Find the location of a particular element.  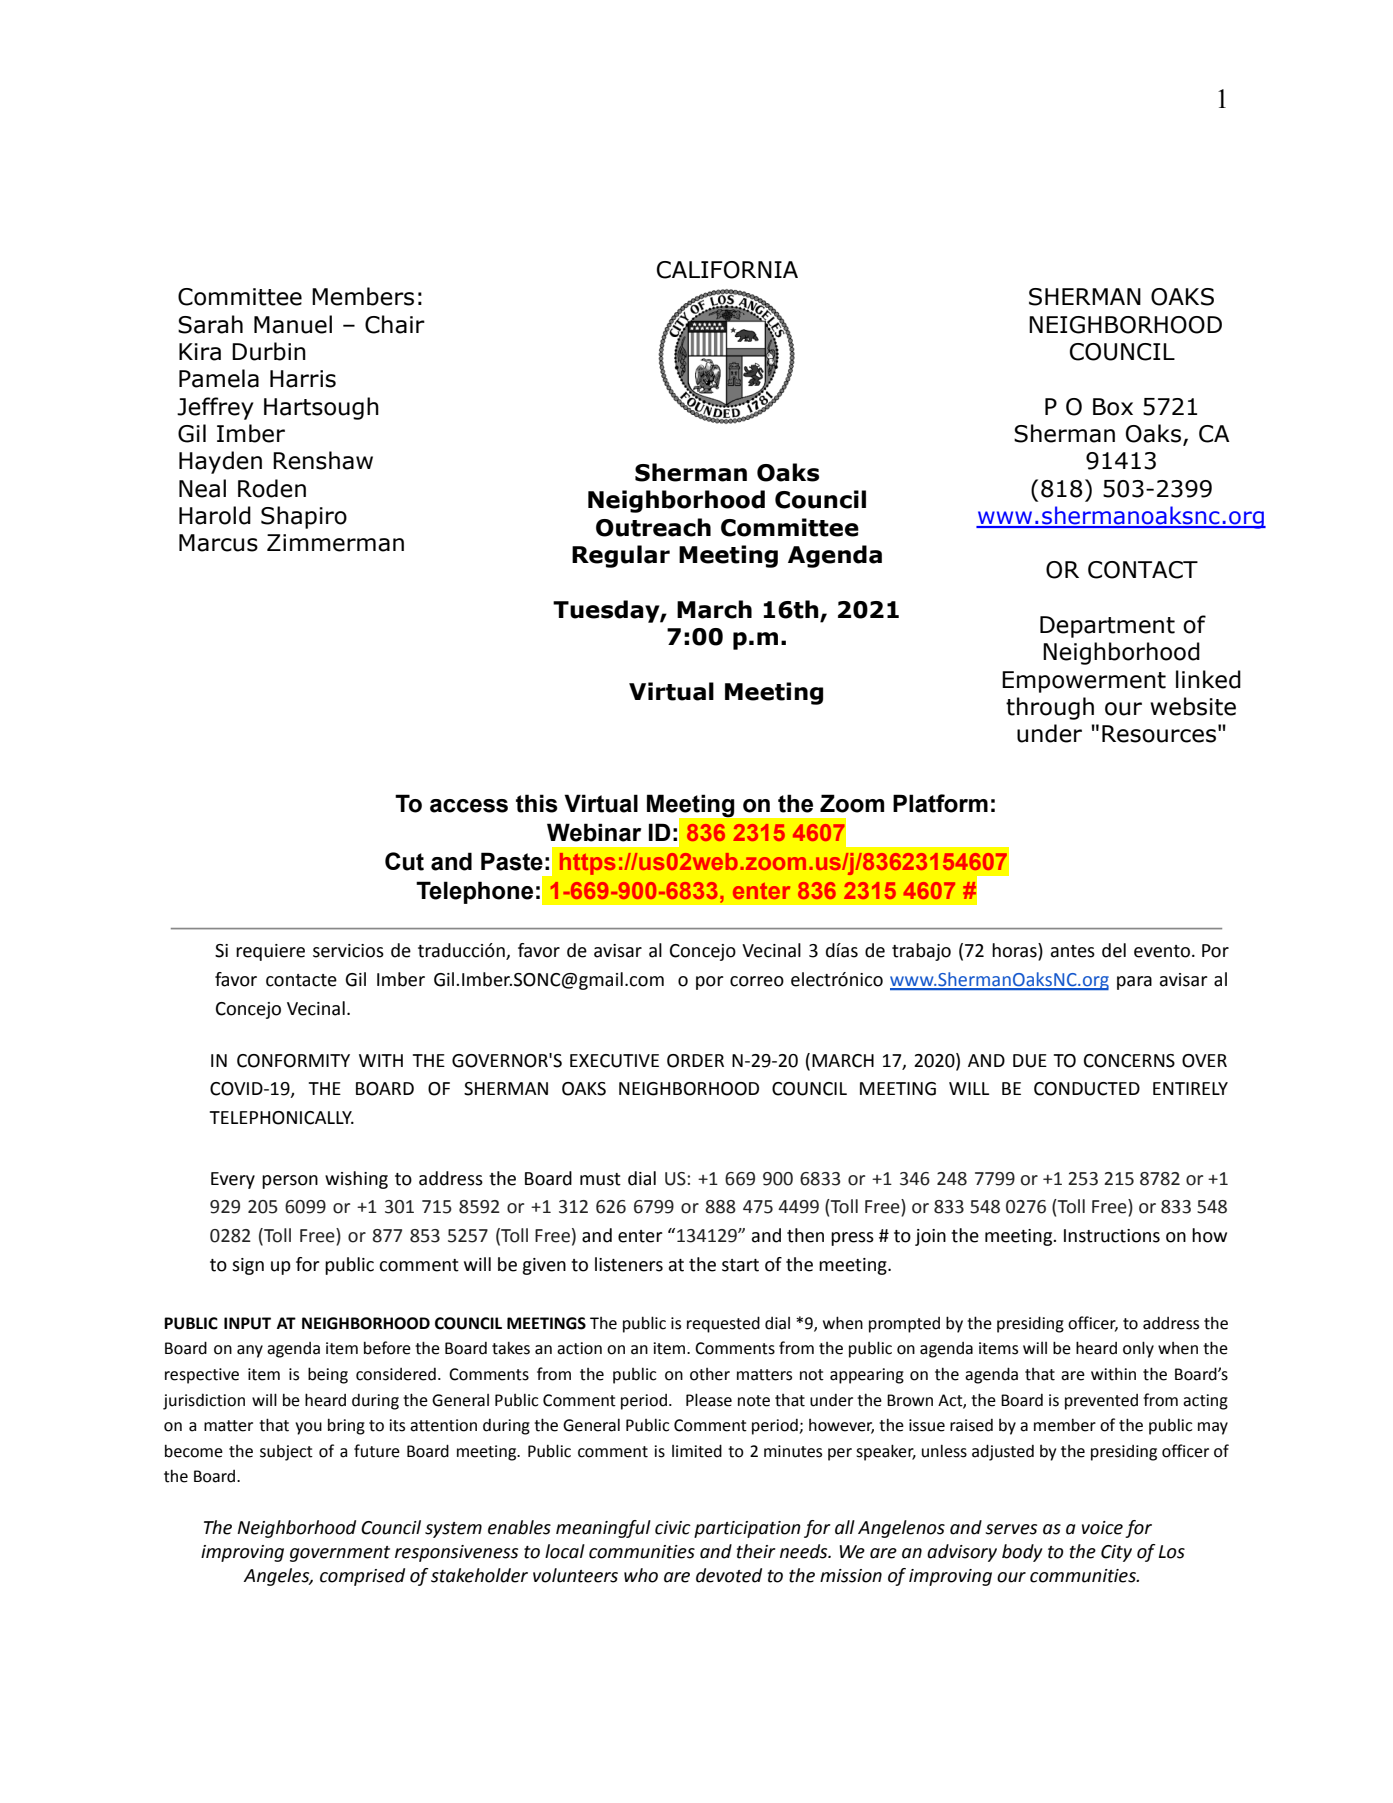

Zimmerman is located at coordinates (335, 543).
